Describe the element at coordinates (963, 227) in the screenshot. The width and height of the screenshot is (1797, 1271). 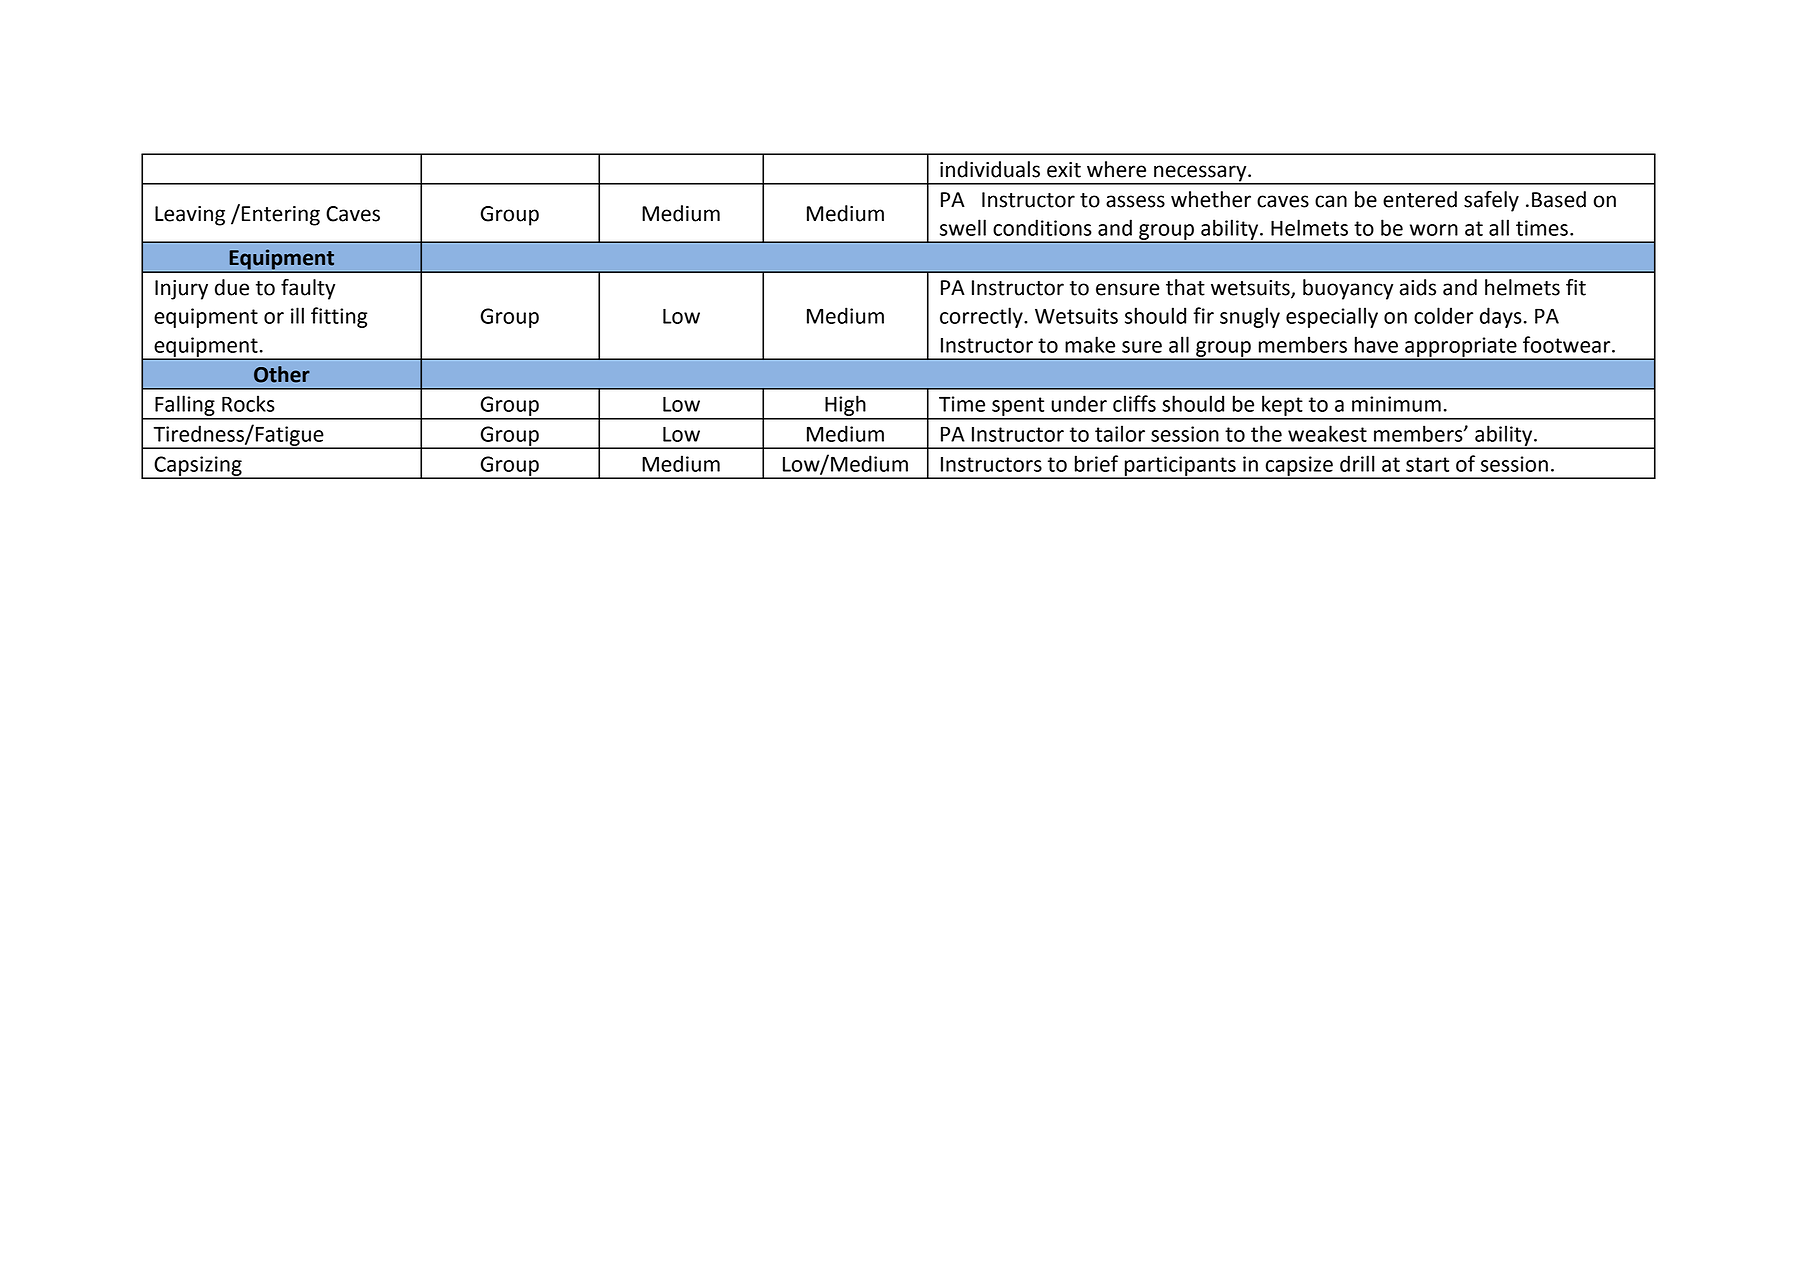
I see `swell` at that location.
